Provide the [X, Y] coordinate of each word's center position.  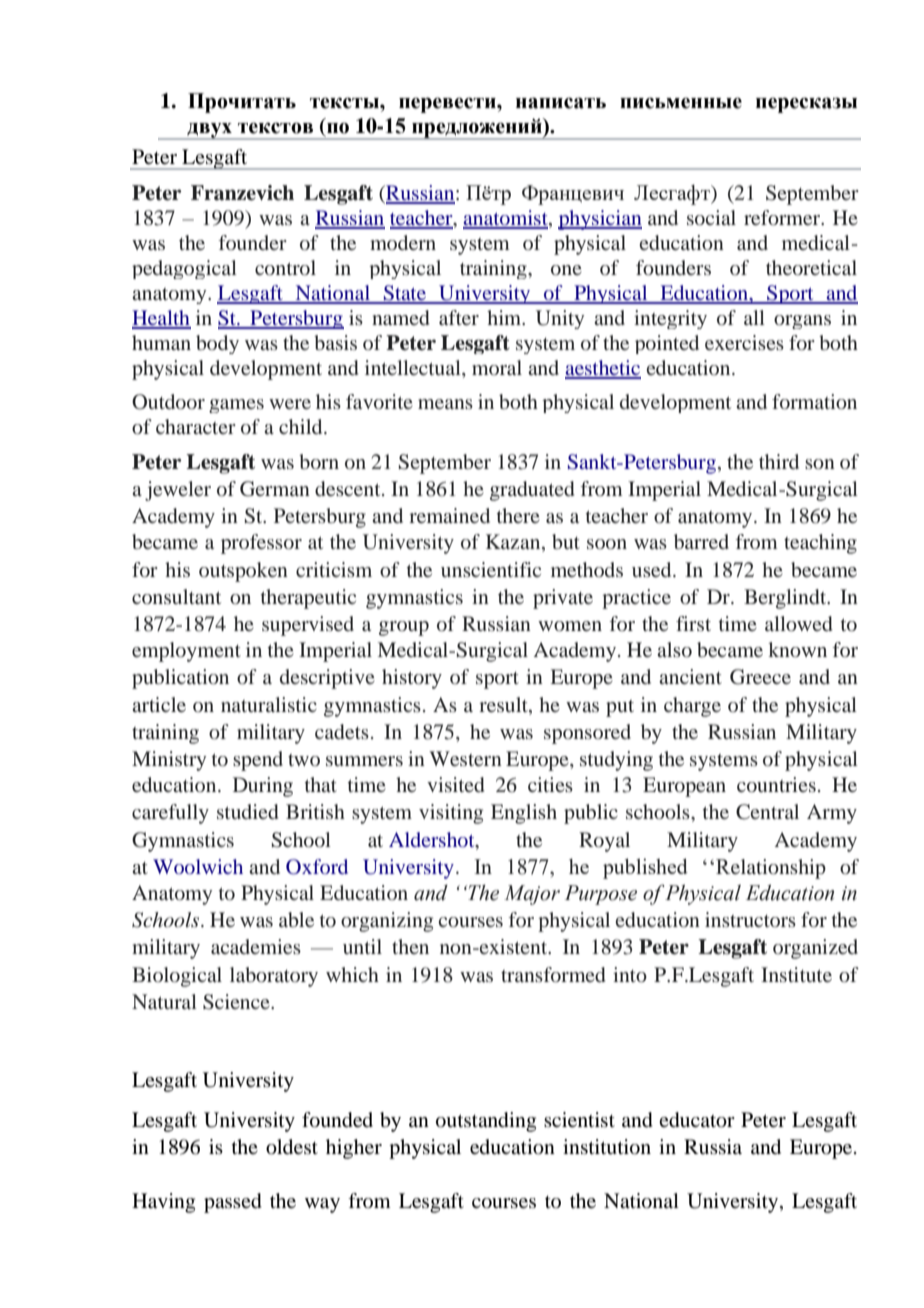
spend [258, 761]
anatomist [506, 219]
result [504, 704]
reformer [783, 217]
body [217, 344]
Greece [760, 677]
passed [233, 1203]
